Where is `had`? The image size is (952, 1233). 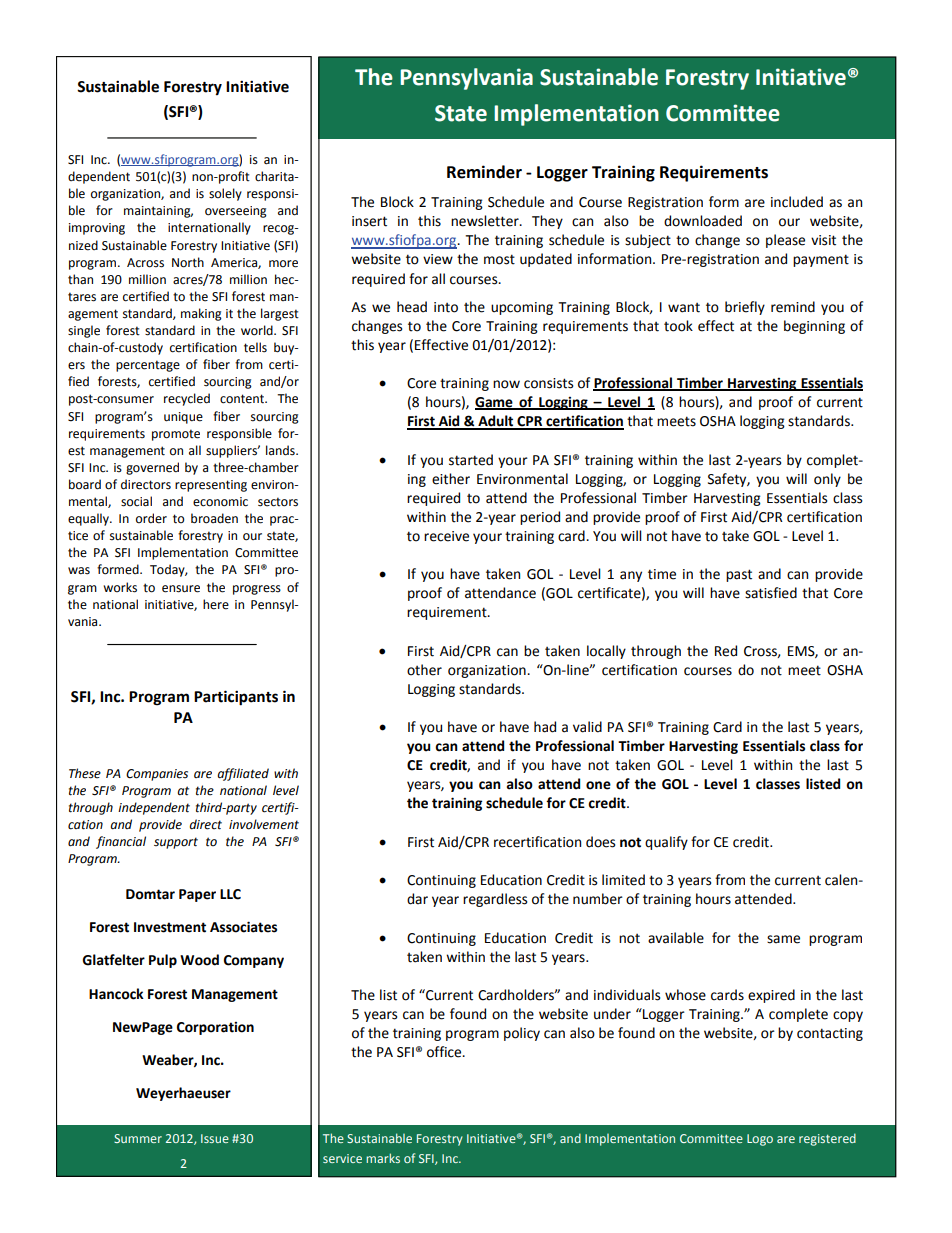
had is located at coordinates (545, 727).
